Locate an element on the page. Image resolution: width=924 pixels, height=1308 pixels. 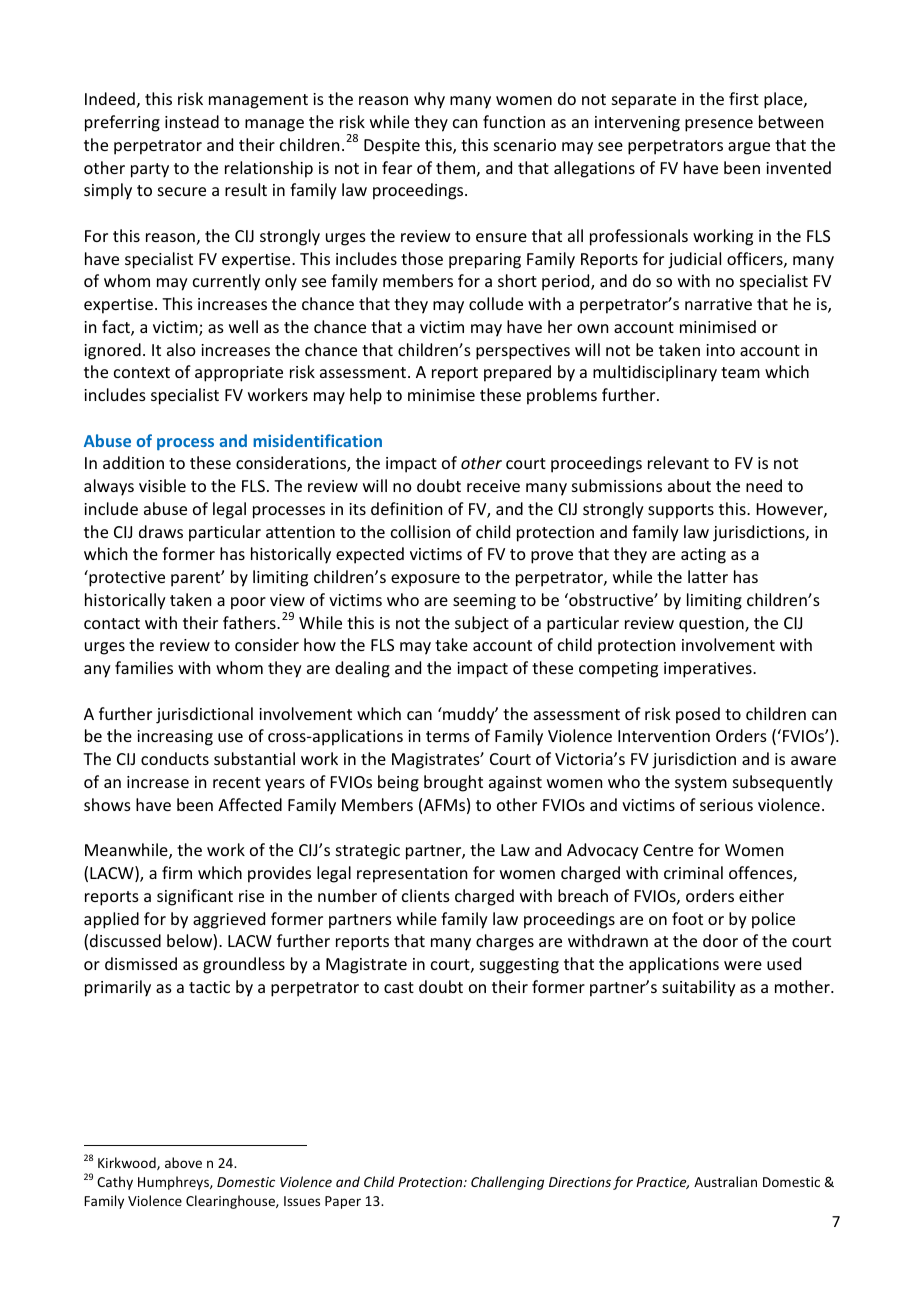
above is located at coordinates (183, 1162).
